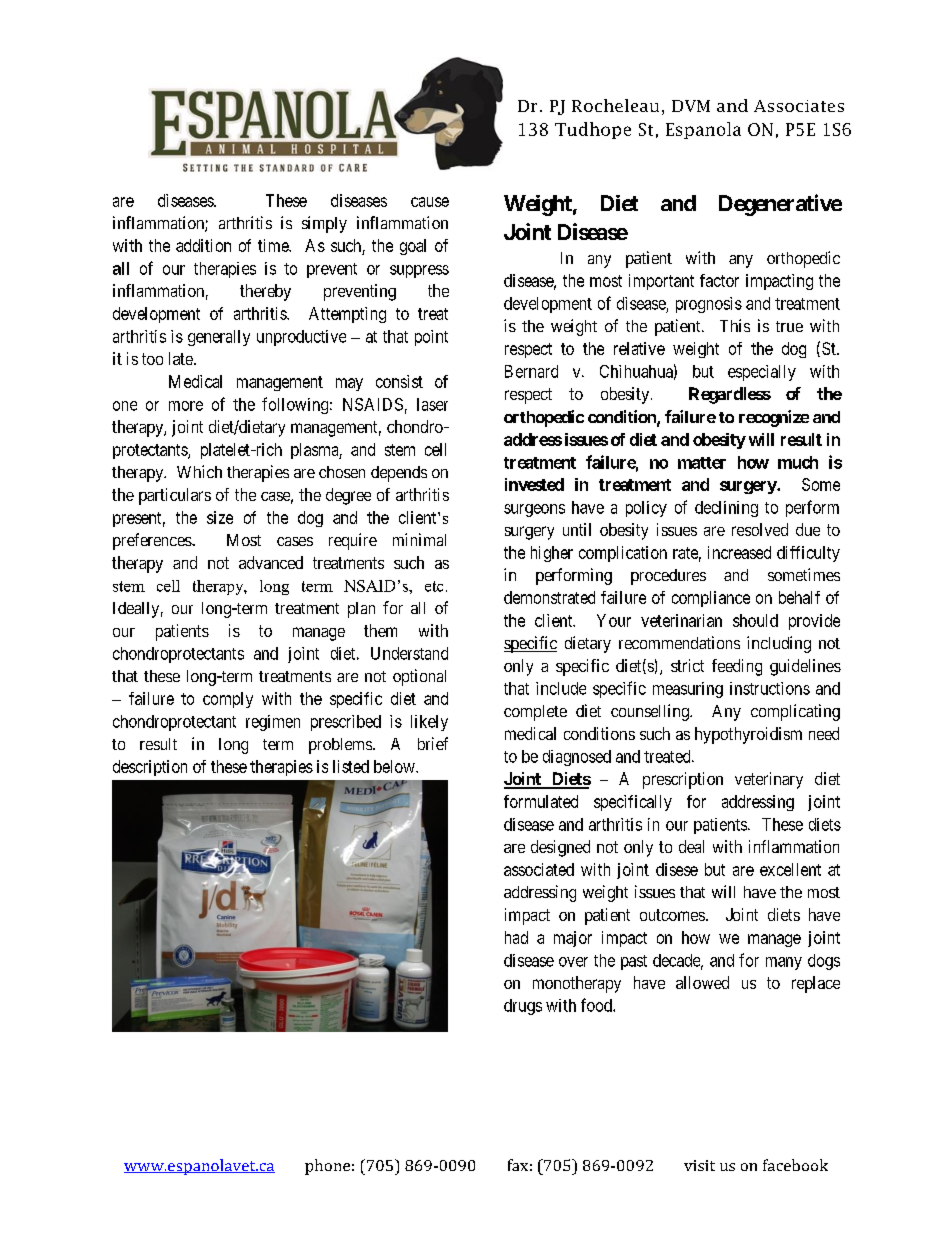 The image size is (952, 1233). I want to click on comply, so click(228, 700).
